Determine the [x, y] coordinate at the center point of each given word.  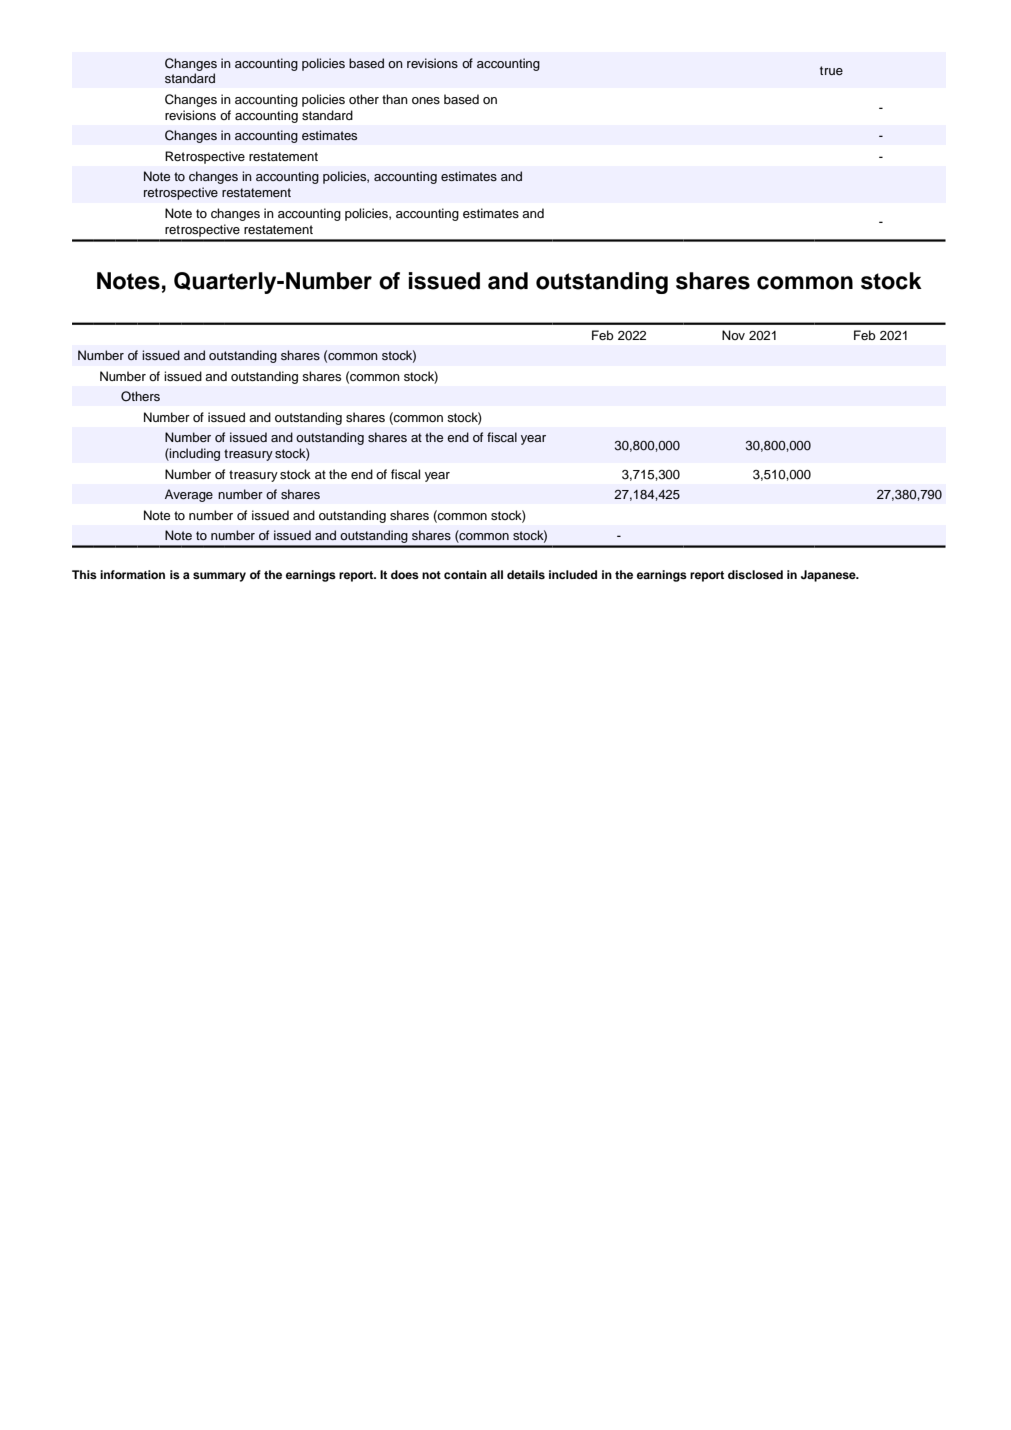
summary [219, 577]
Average [189, 495]
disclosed [755, 574]
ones [426, 100]
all [496, 574]
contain [465, 574]
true [831, 70]
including [194, 454]
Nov [733, 335]
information [132, 574]
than [395, 99]
